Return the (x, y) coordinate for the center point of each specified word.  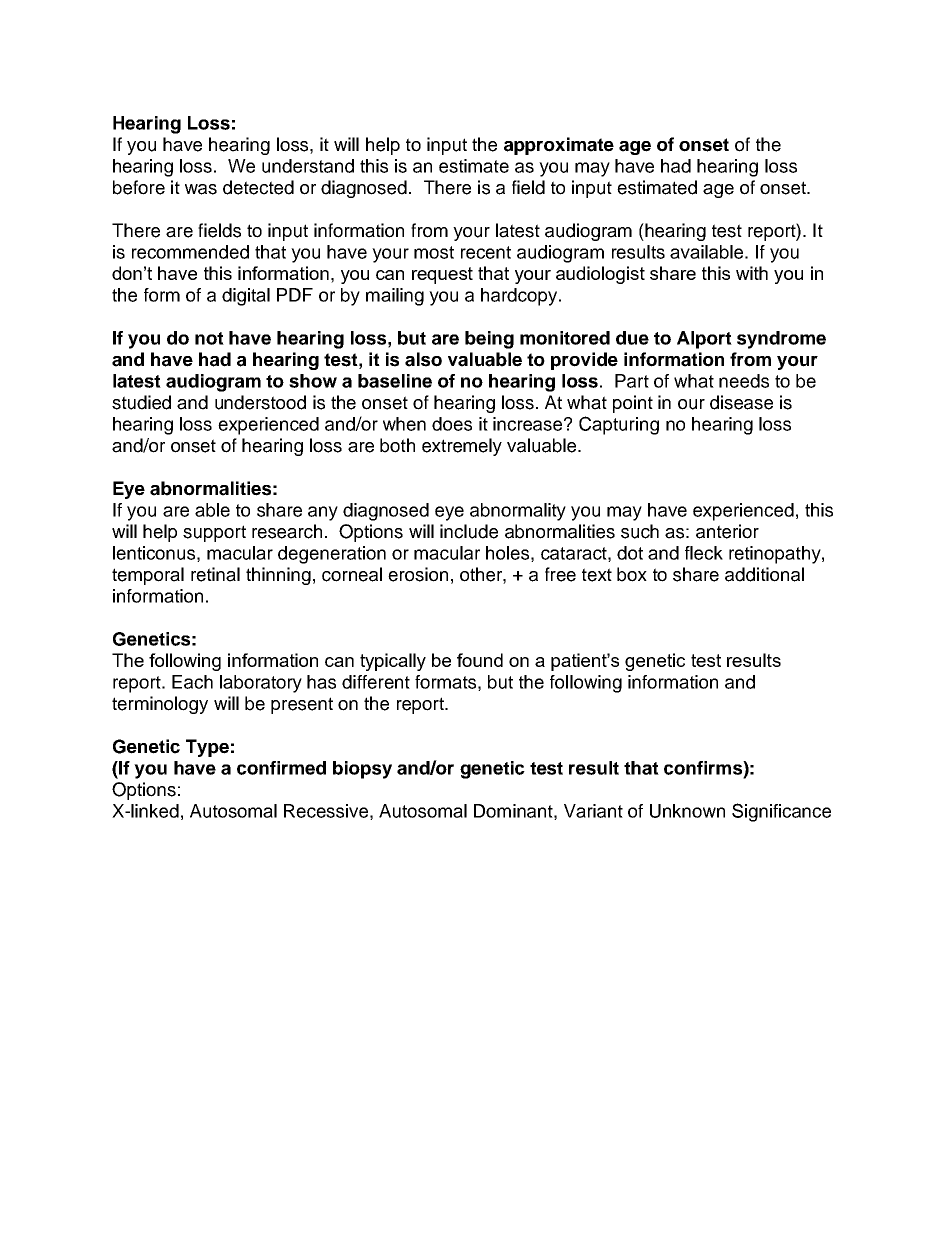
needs (744, 381)
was (201, 189)
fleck (704, 553)
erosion (418, 574)
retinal (215, 574)
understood (260, 402)
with (752, 273)
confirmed (281, 768)
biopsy (362, 770)
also (423, 359)
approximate (559, 146)
